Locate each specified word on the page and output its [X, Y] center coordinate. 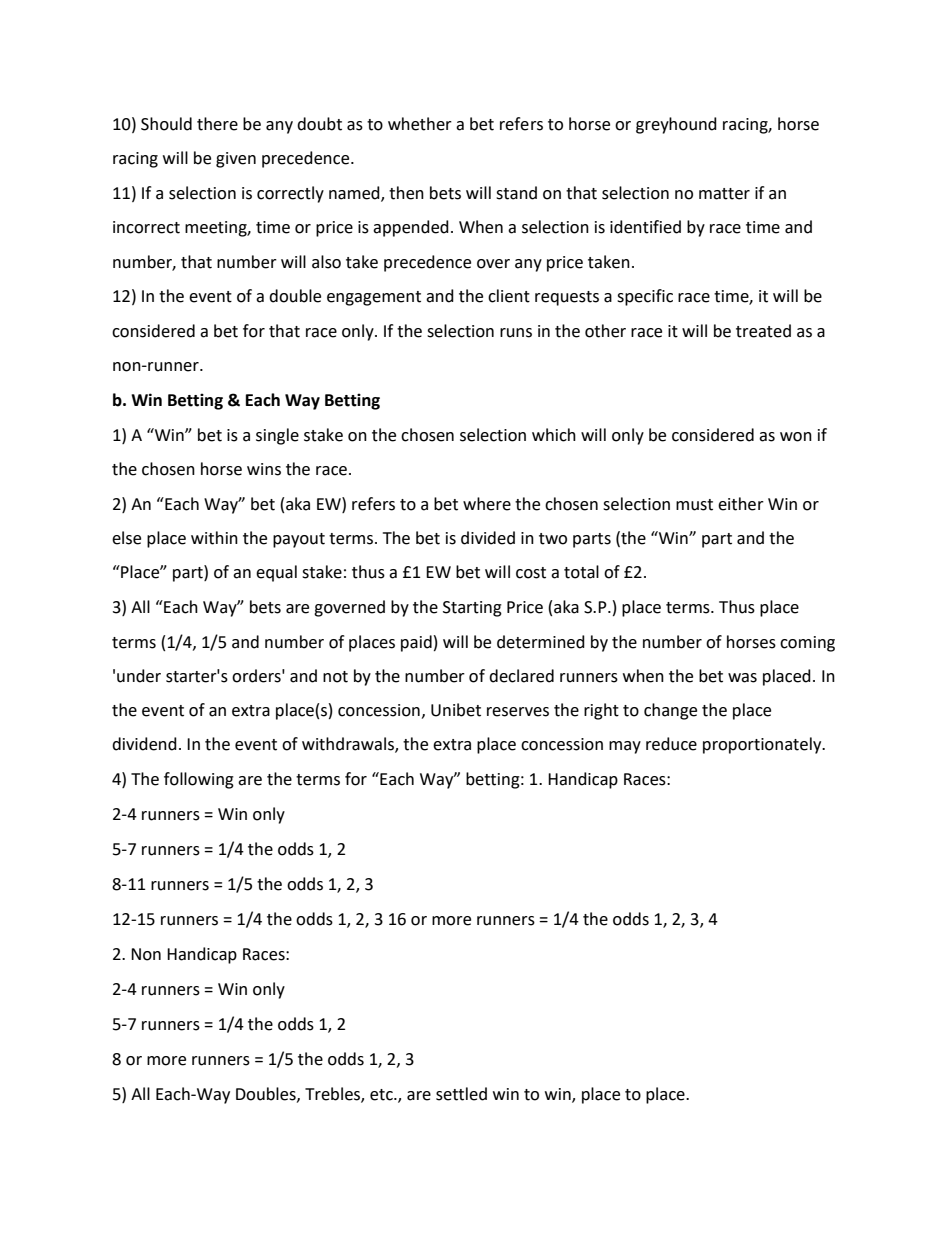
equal [276, 573]
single [277, 436]
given [236, 160]
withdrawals [349, 745]
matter [724, 194]
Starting [472, 609]
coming [807, 644]
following [199, 780]
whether [420, 124]
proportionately [763, 745]
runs [516, 333]
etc [382, 1095]
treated [763, 331]
